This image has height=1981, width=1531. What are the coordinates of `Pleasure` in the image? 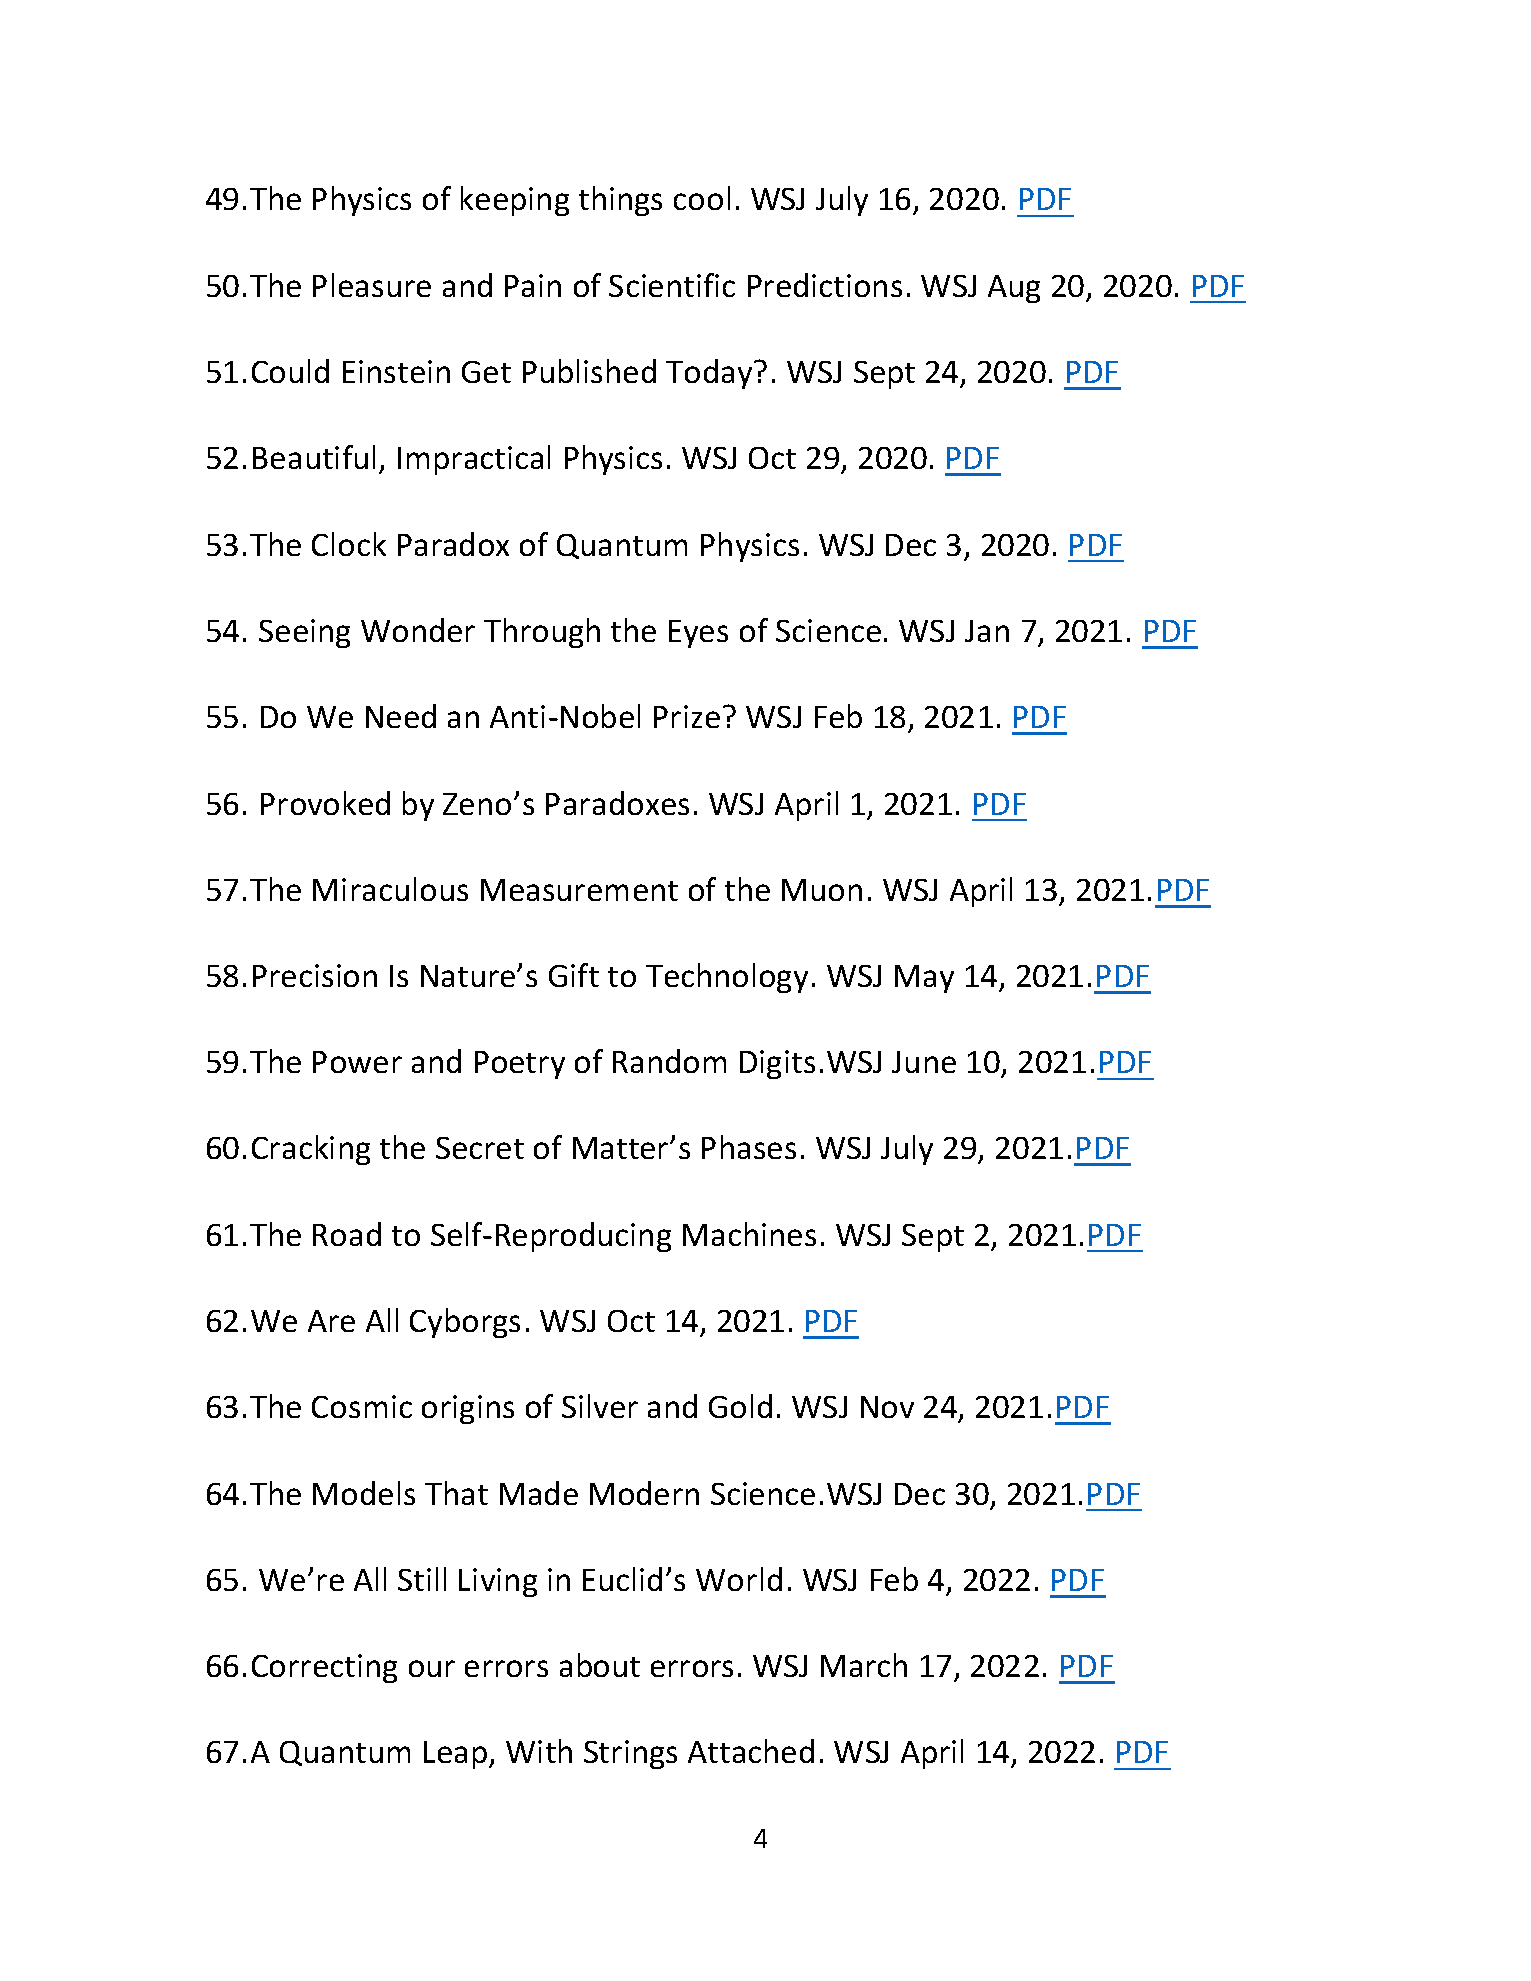 It's located at (372, 285).
